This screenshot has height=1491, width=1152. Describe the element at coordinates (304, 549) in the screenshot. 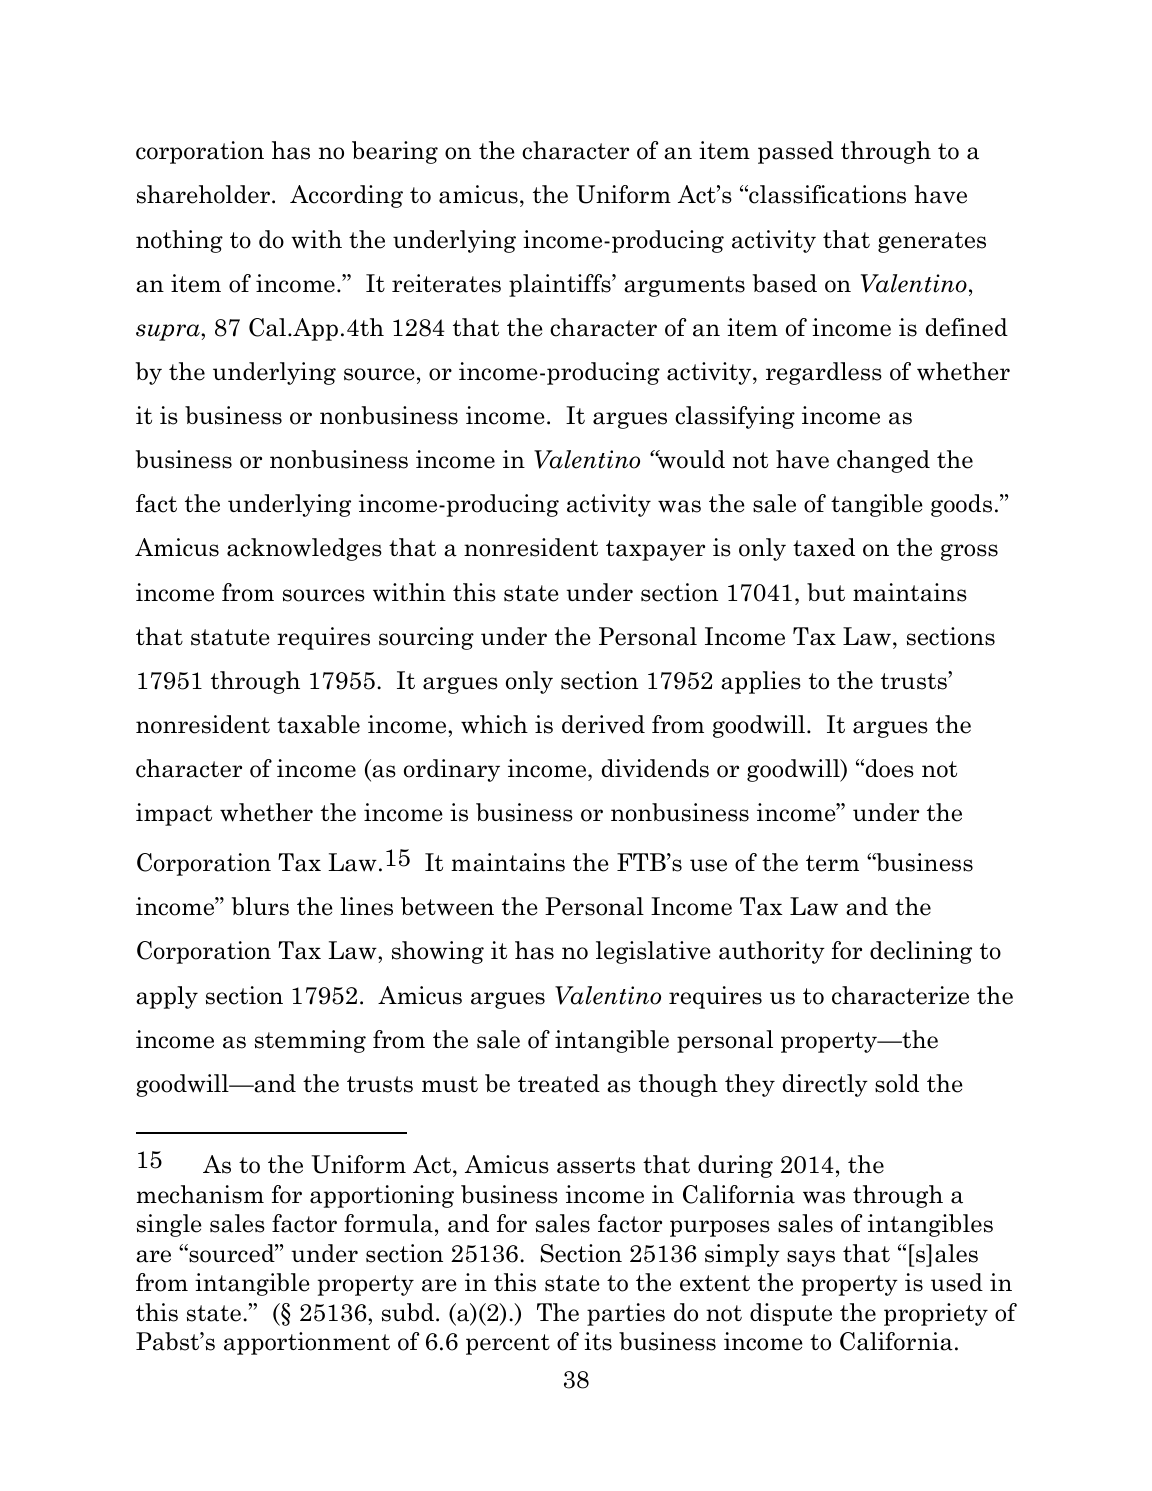

I see `acknowledges` at that location.
